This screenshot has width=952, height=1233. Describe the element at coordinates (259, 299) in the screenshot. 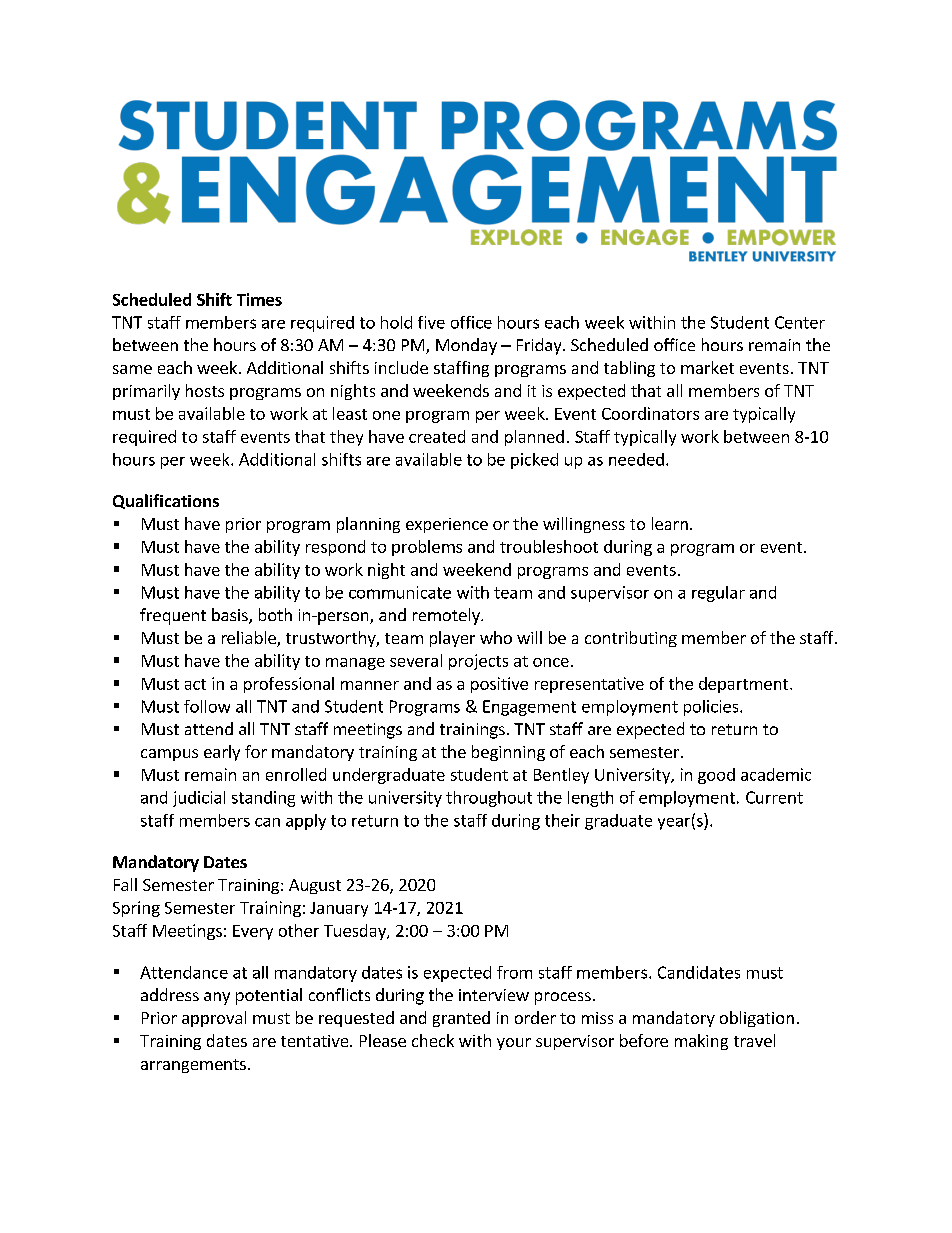

I see `Times` at that location.
